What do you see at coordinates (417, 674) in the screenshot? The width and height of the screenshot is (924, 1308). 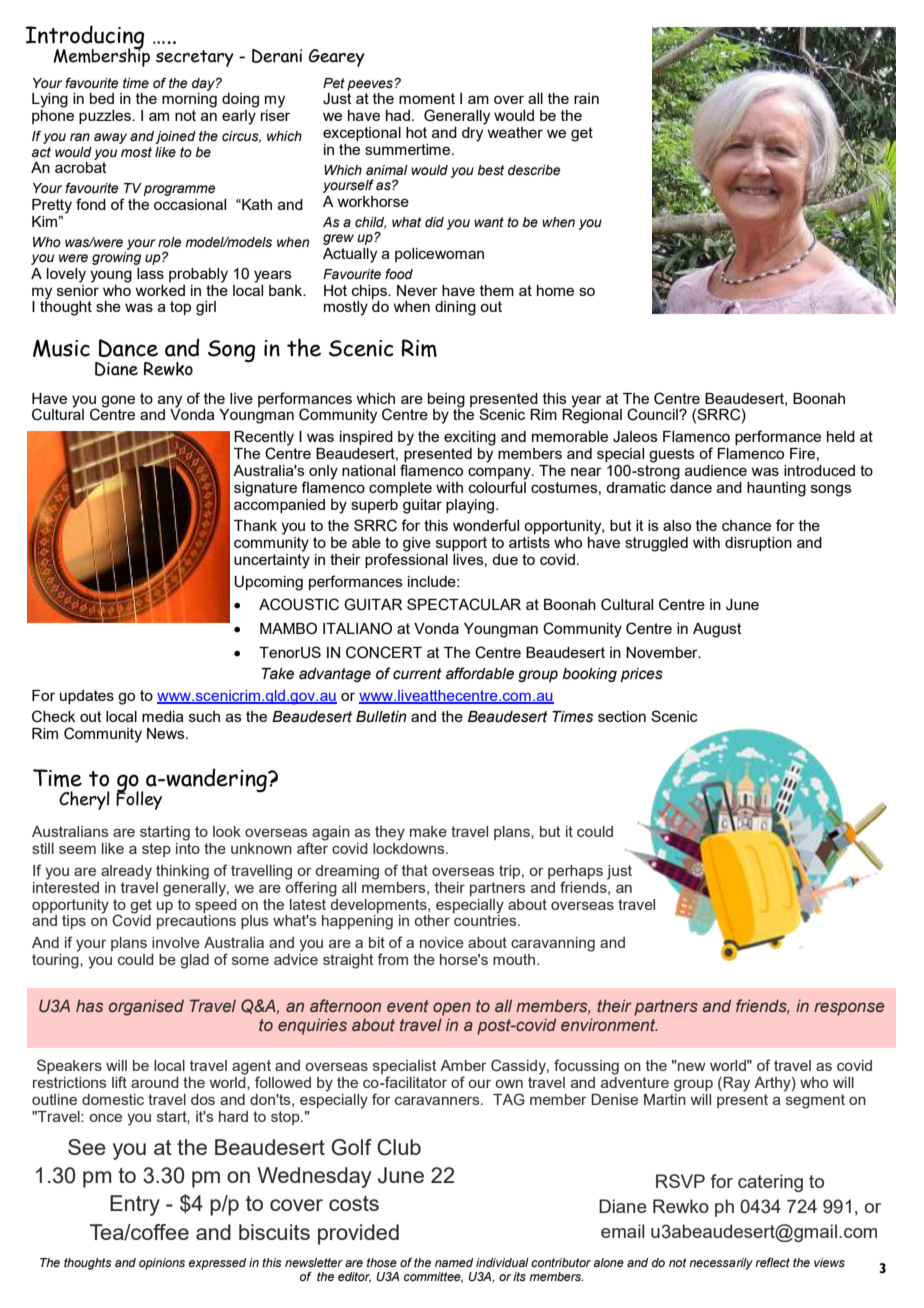 I see `current` at bounding box center [417, 674].
